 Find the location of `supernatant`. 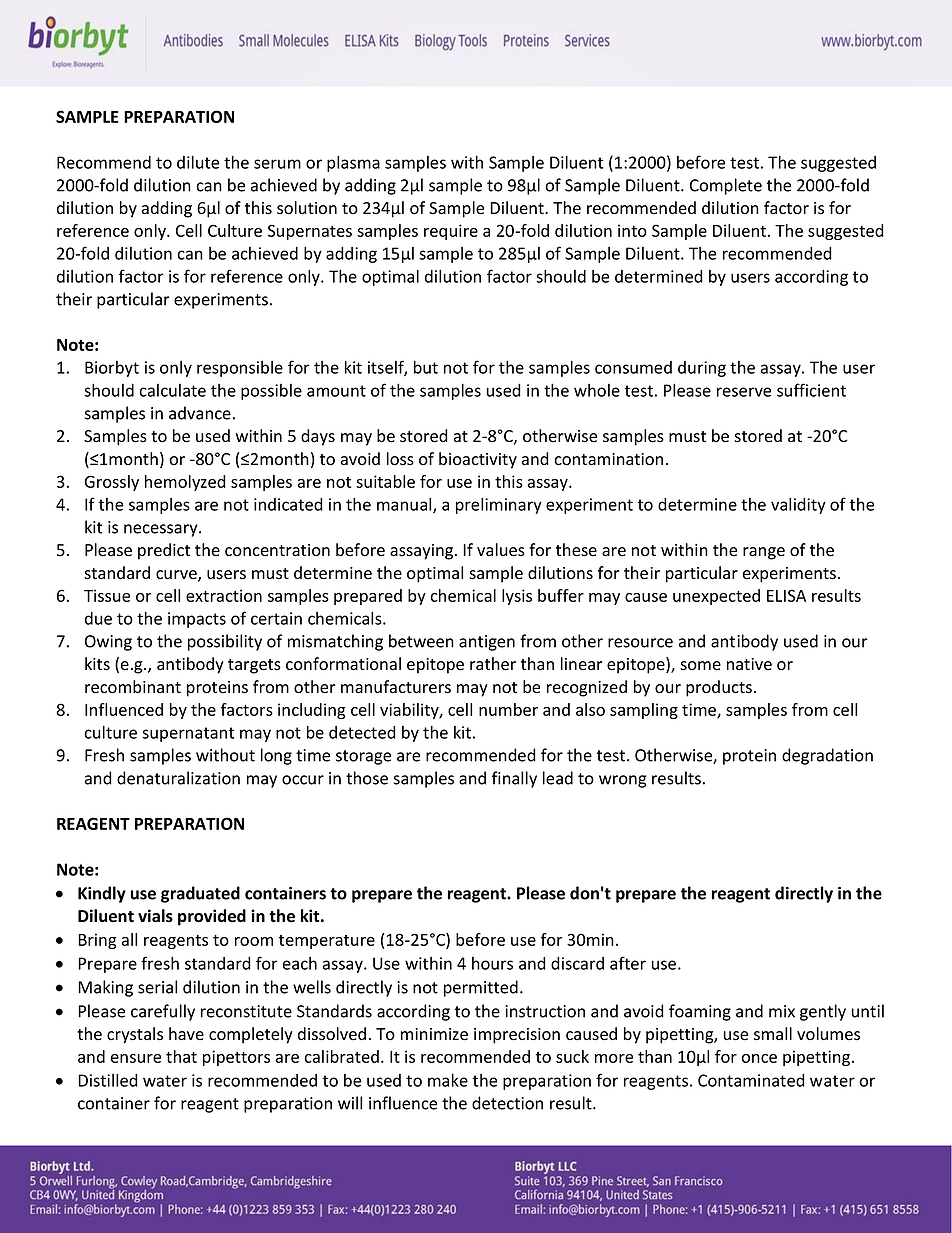

supernatant is located at coordinates (188, 734).
